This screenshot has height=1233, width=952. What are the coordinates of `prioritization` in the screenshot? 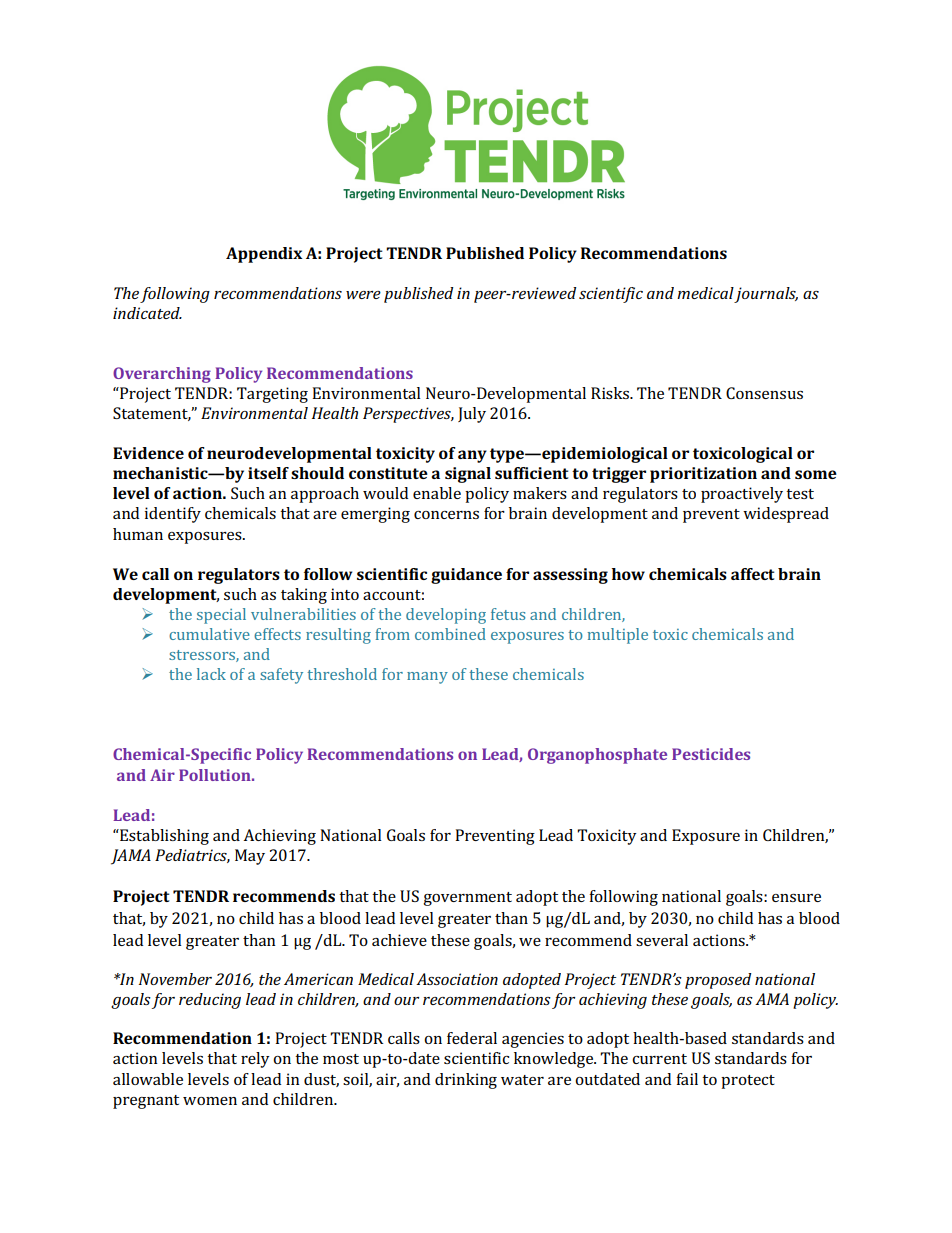 It's located at (703, 475).
